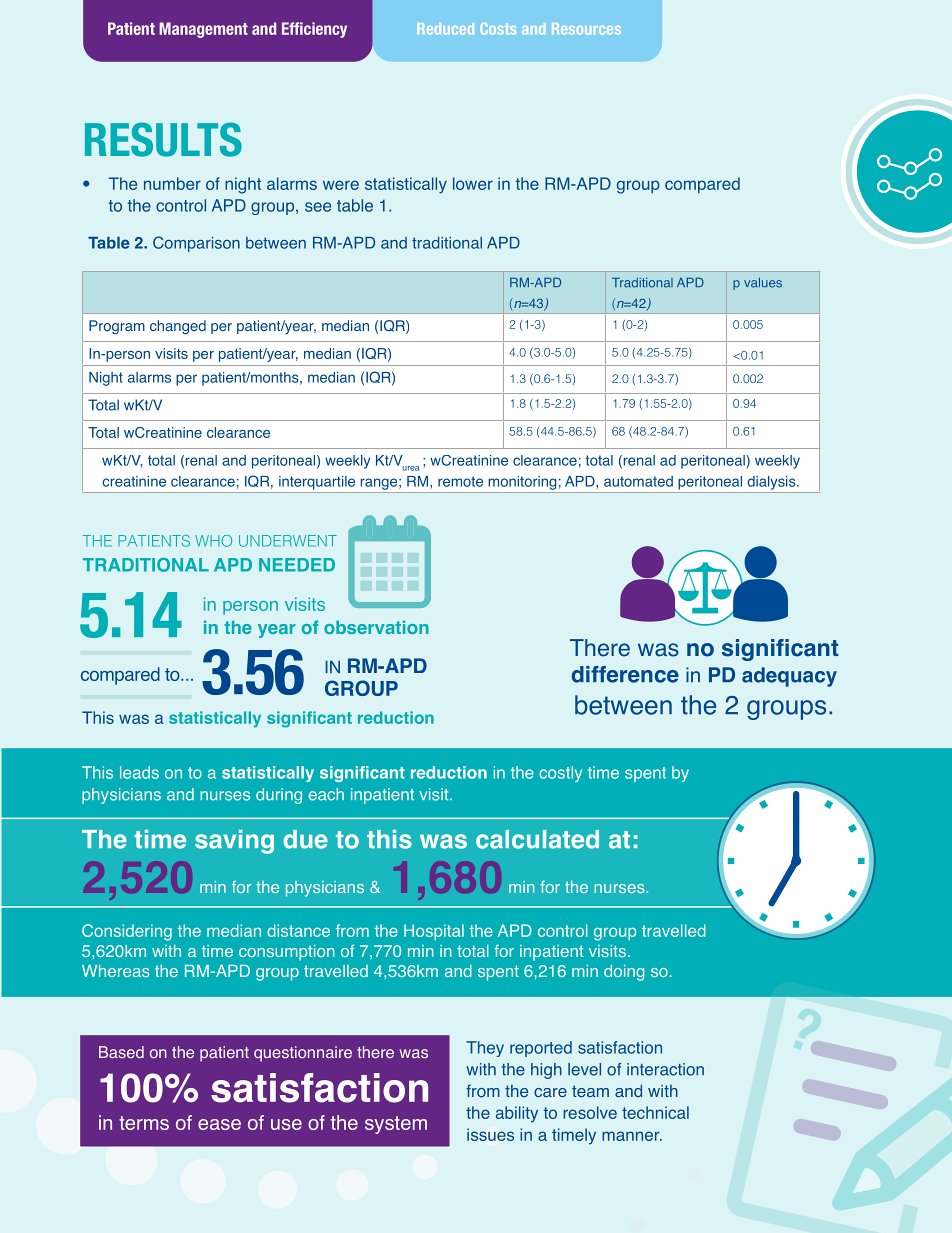 The image size is (952, 1233). Describe the element at coordinates (537, 839) in the screenshot. I see `calculated` at that location.
